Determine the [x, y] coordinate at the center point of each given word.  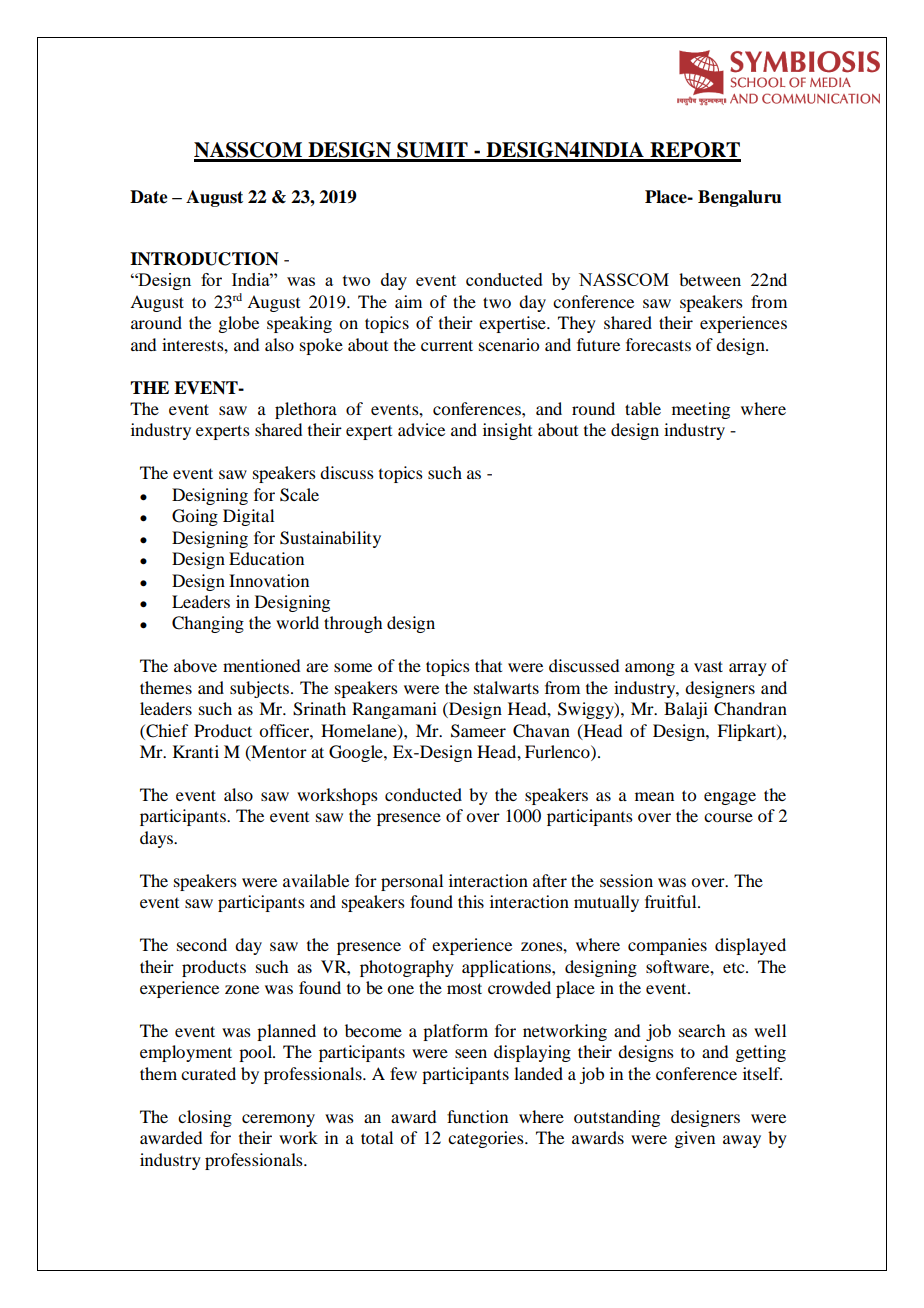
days [157, 839]
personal [412, 882]
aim [408, 301]
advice [421, 429]
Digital [248, 517]
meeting [701, 410]
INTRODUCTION [204, 259]
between [710, 279]
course [728, 817]
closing [205, 1118]
